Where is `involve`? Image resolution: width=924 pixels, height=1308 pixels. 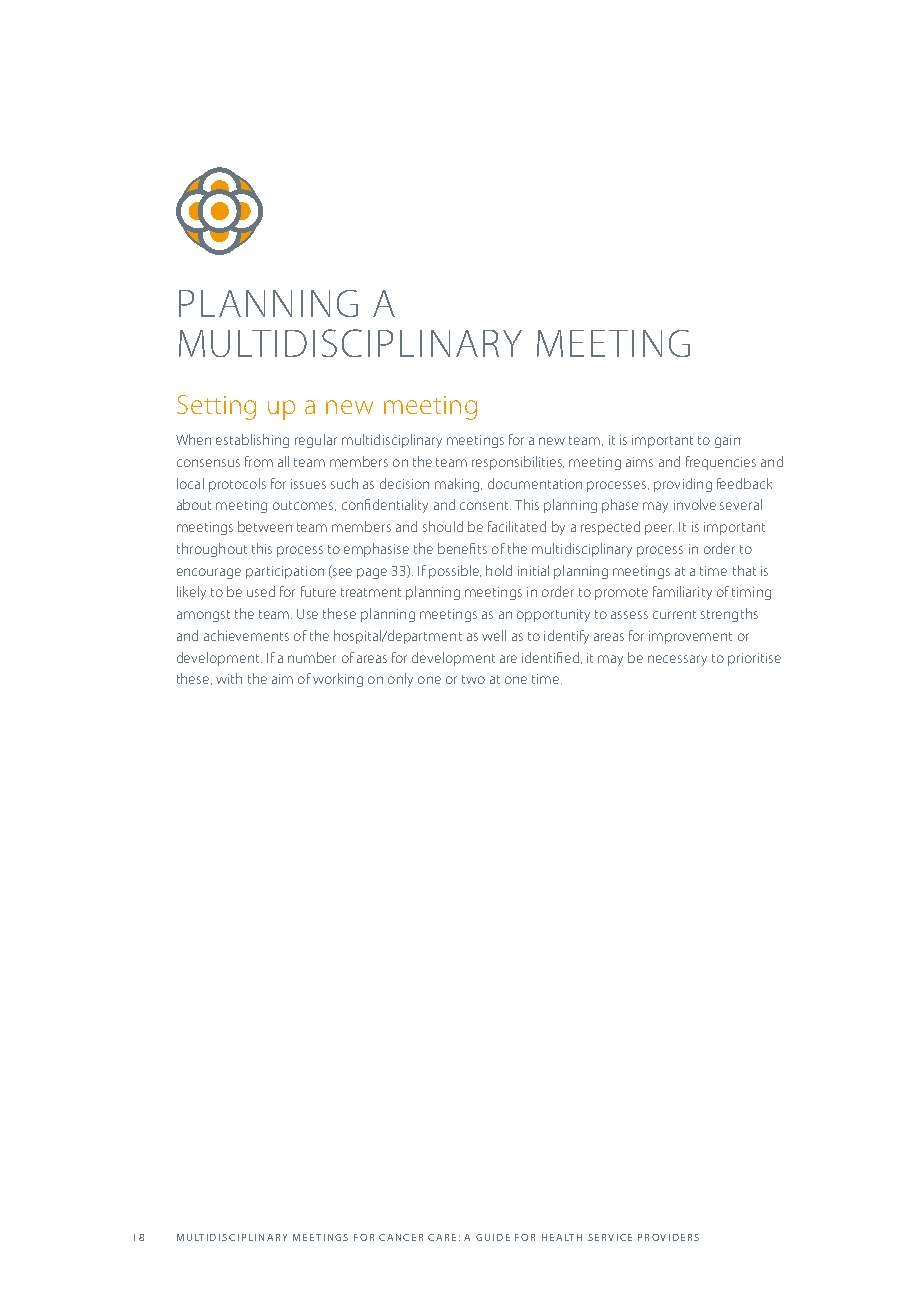
involve is located at coordinates (695, 504).
